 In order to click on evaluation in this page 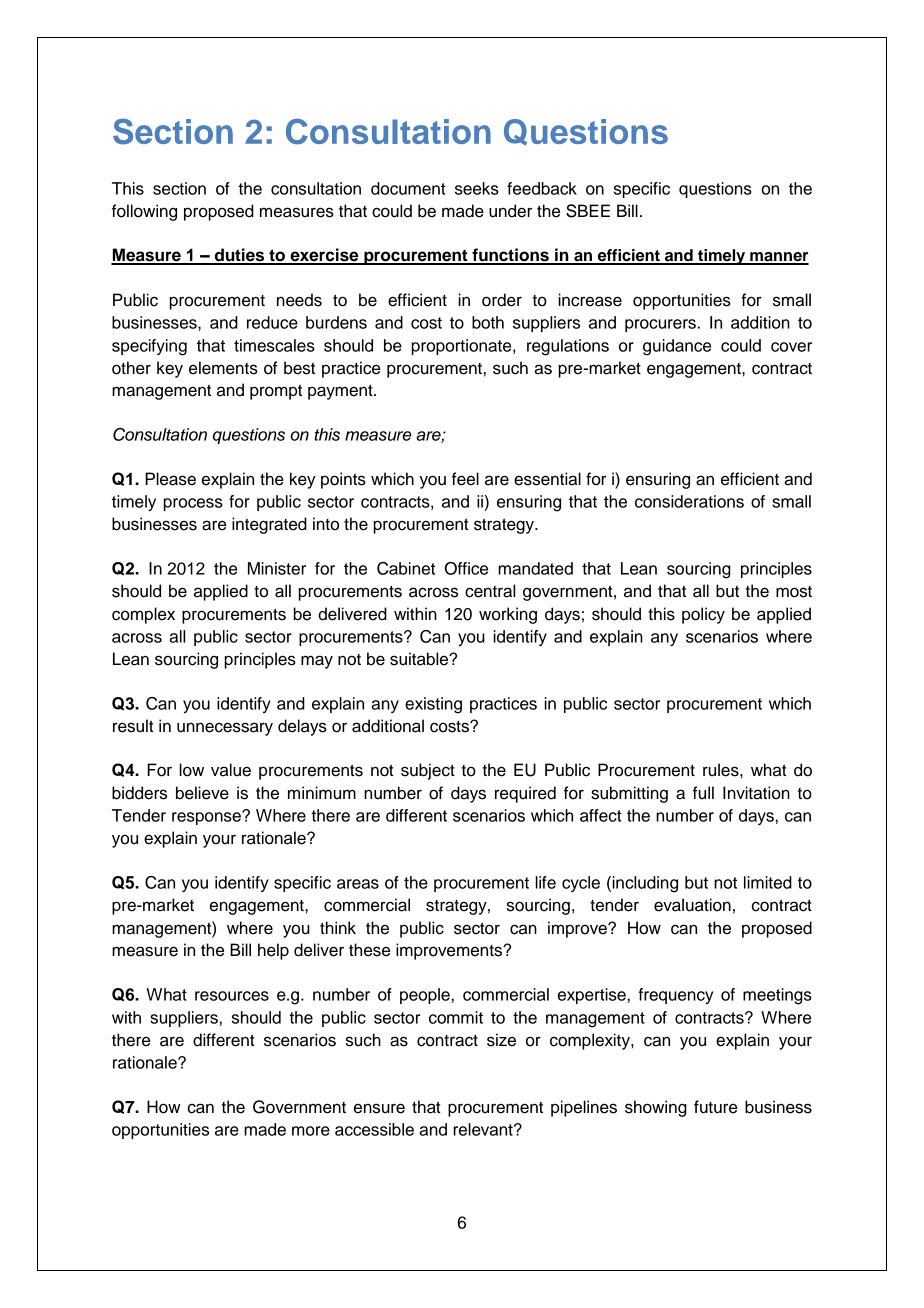, I will do `click(692, 905)`.
